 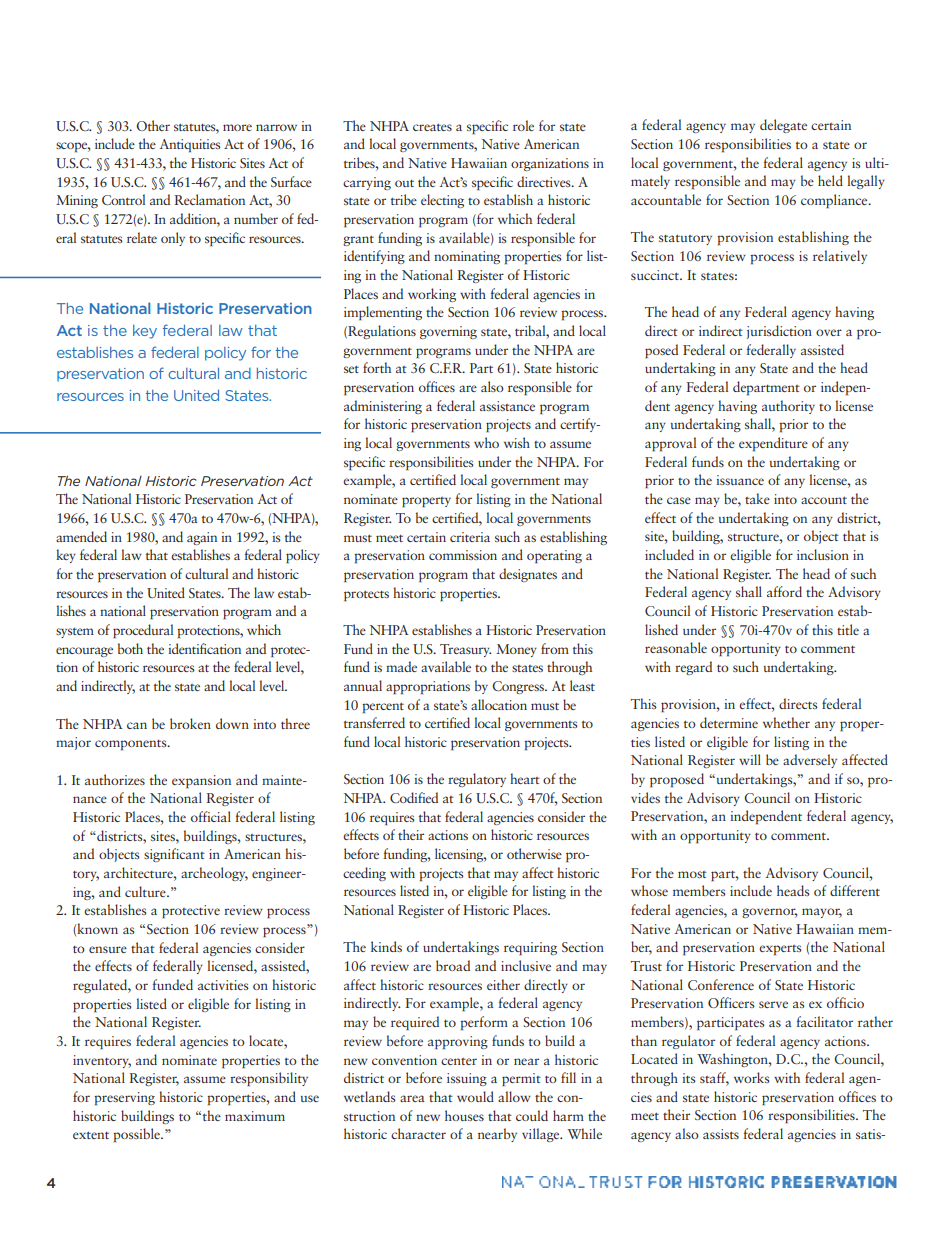 I want to click on heart, so click(x=525, y=778).
